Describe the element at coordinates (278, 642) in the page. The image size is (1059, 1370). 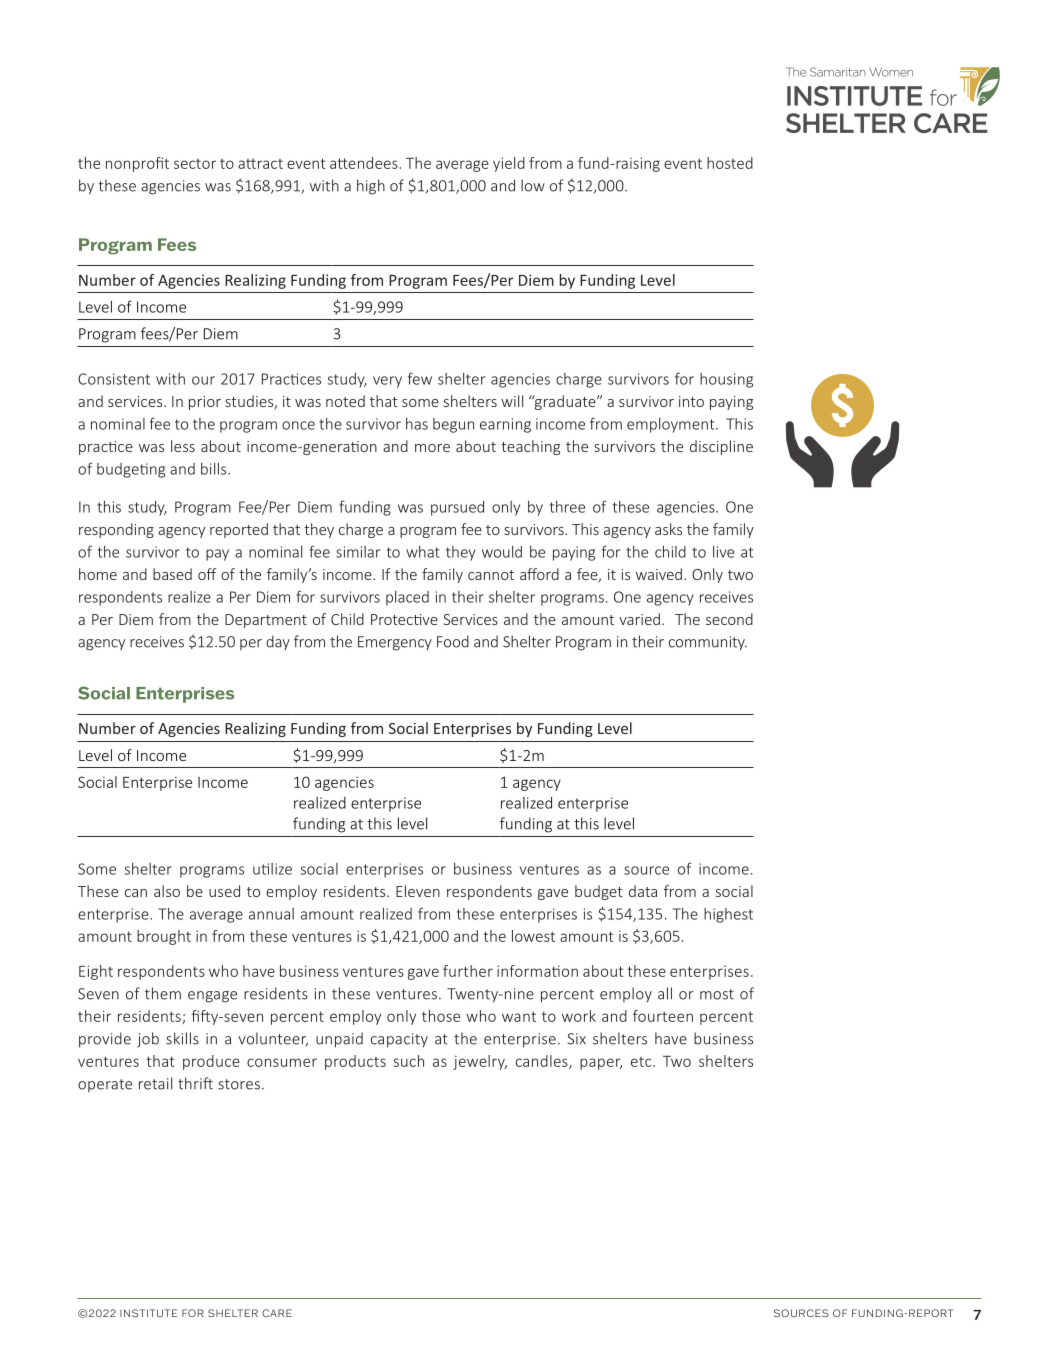
I see `day` at that location.
